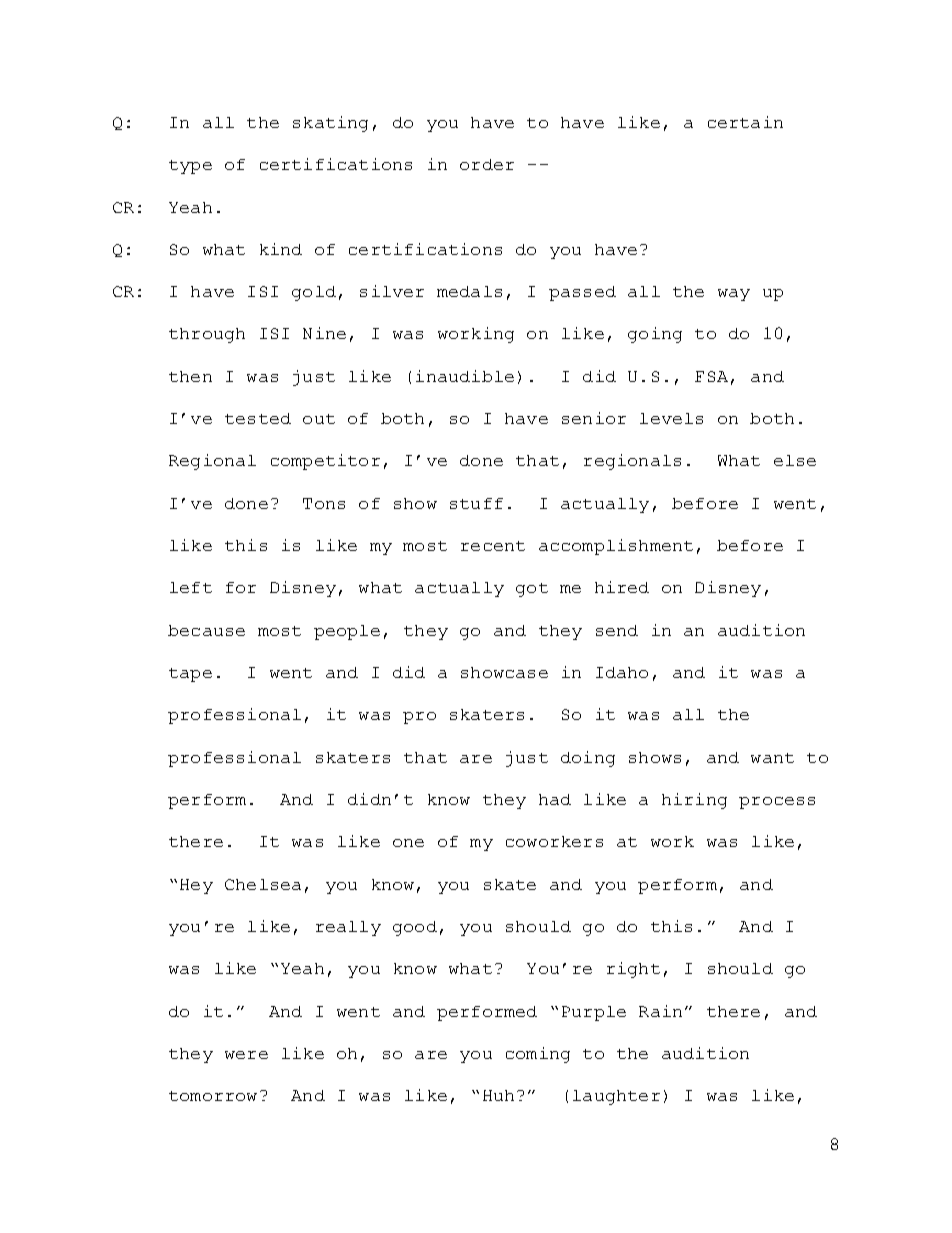  Describe the element at coordinates (190, 167) in the screenshot. I see `type` at that location.
